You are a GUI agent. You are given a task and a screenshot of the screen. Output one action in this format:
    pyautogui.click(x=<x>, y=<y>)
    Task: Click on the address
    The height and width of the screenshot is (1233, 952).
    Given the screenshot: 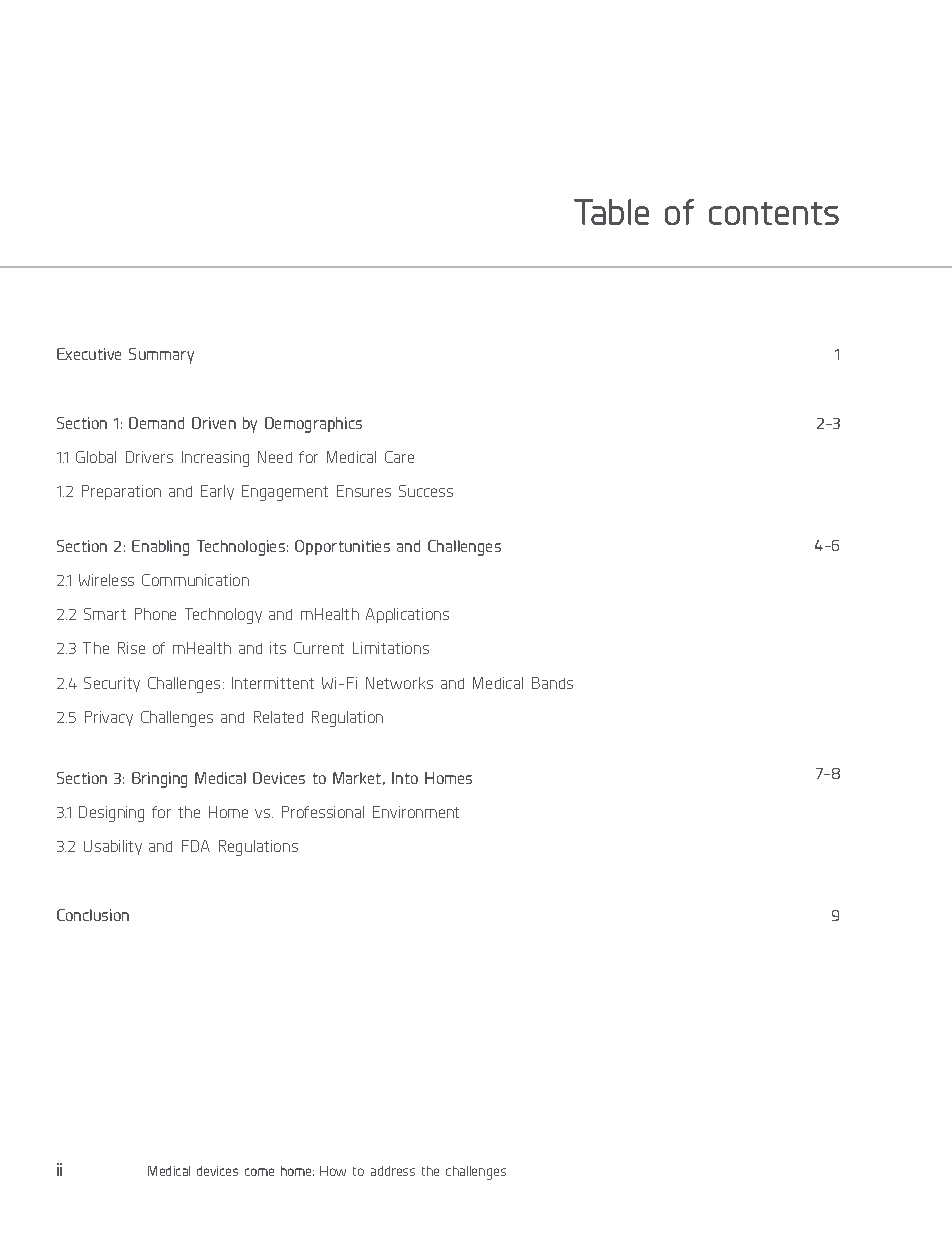 What is the action you would take?
    pyautogui.click(x=393, y=1171)
